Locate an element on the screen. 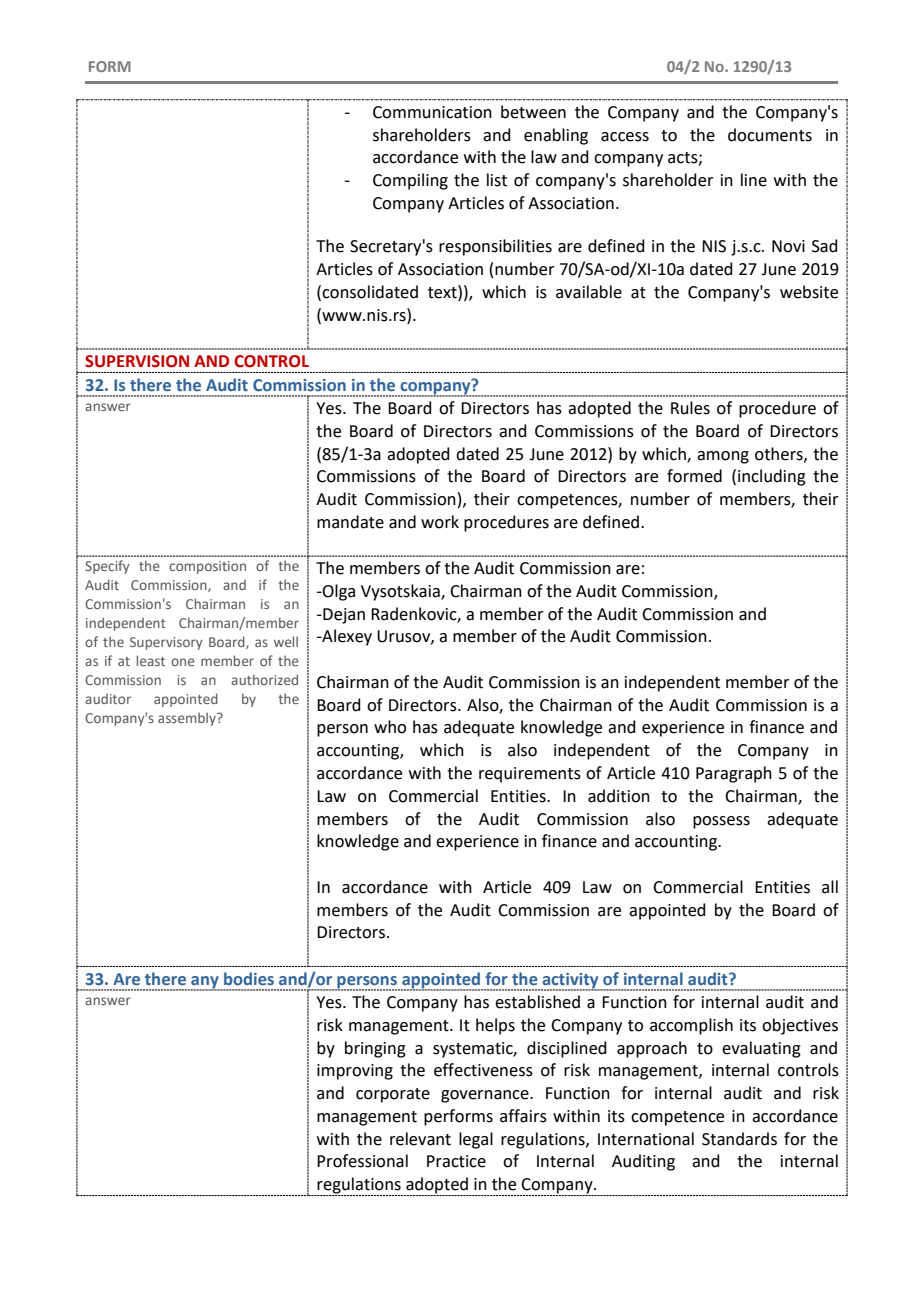  assembly is located at coordinates (188, 719).
